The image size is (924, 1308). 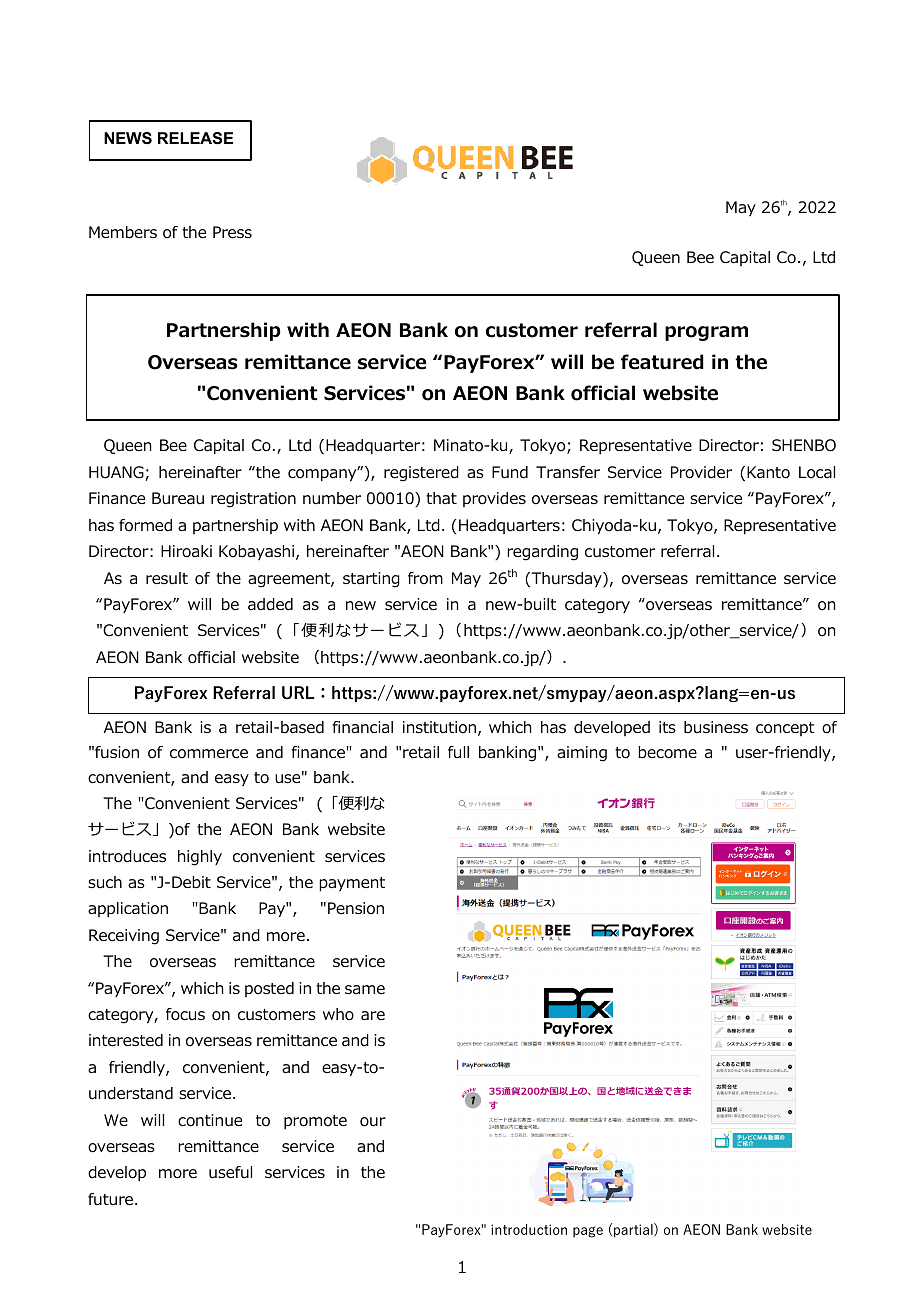 What do you see at coordinates (230, 1172) in the document?
I see `useful` at bounding box center [230, 1172].
